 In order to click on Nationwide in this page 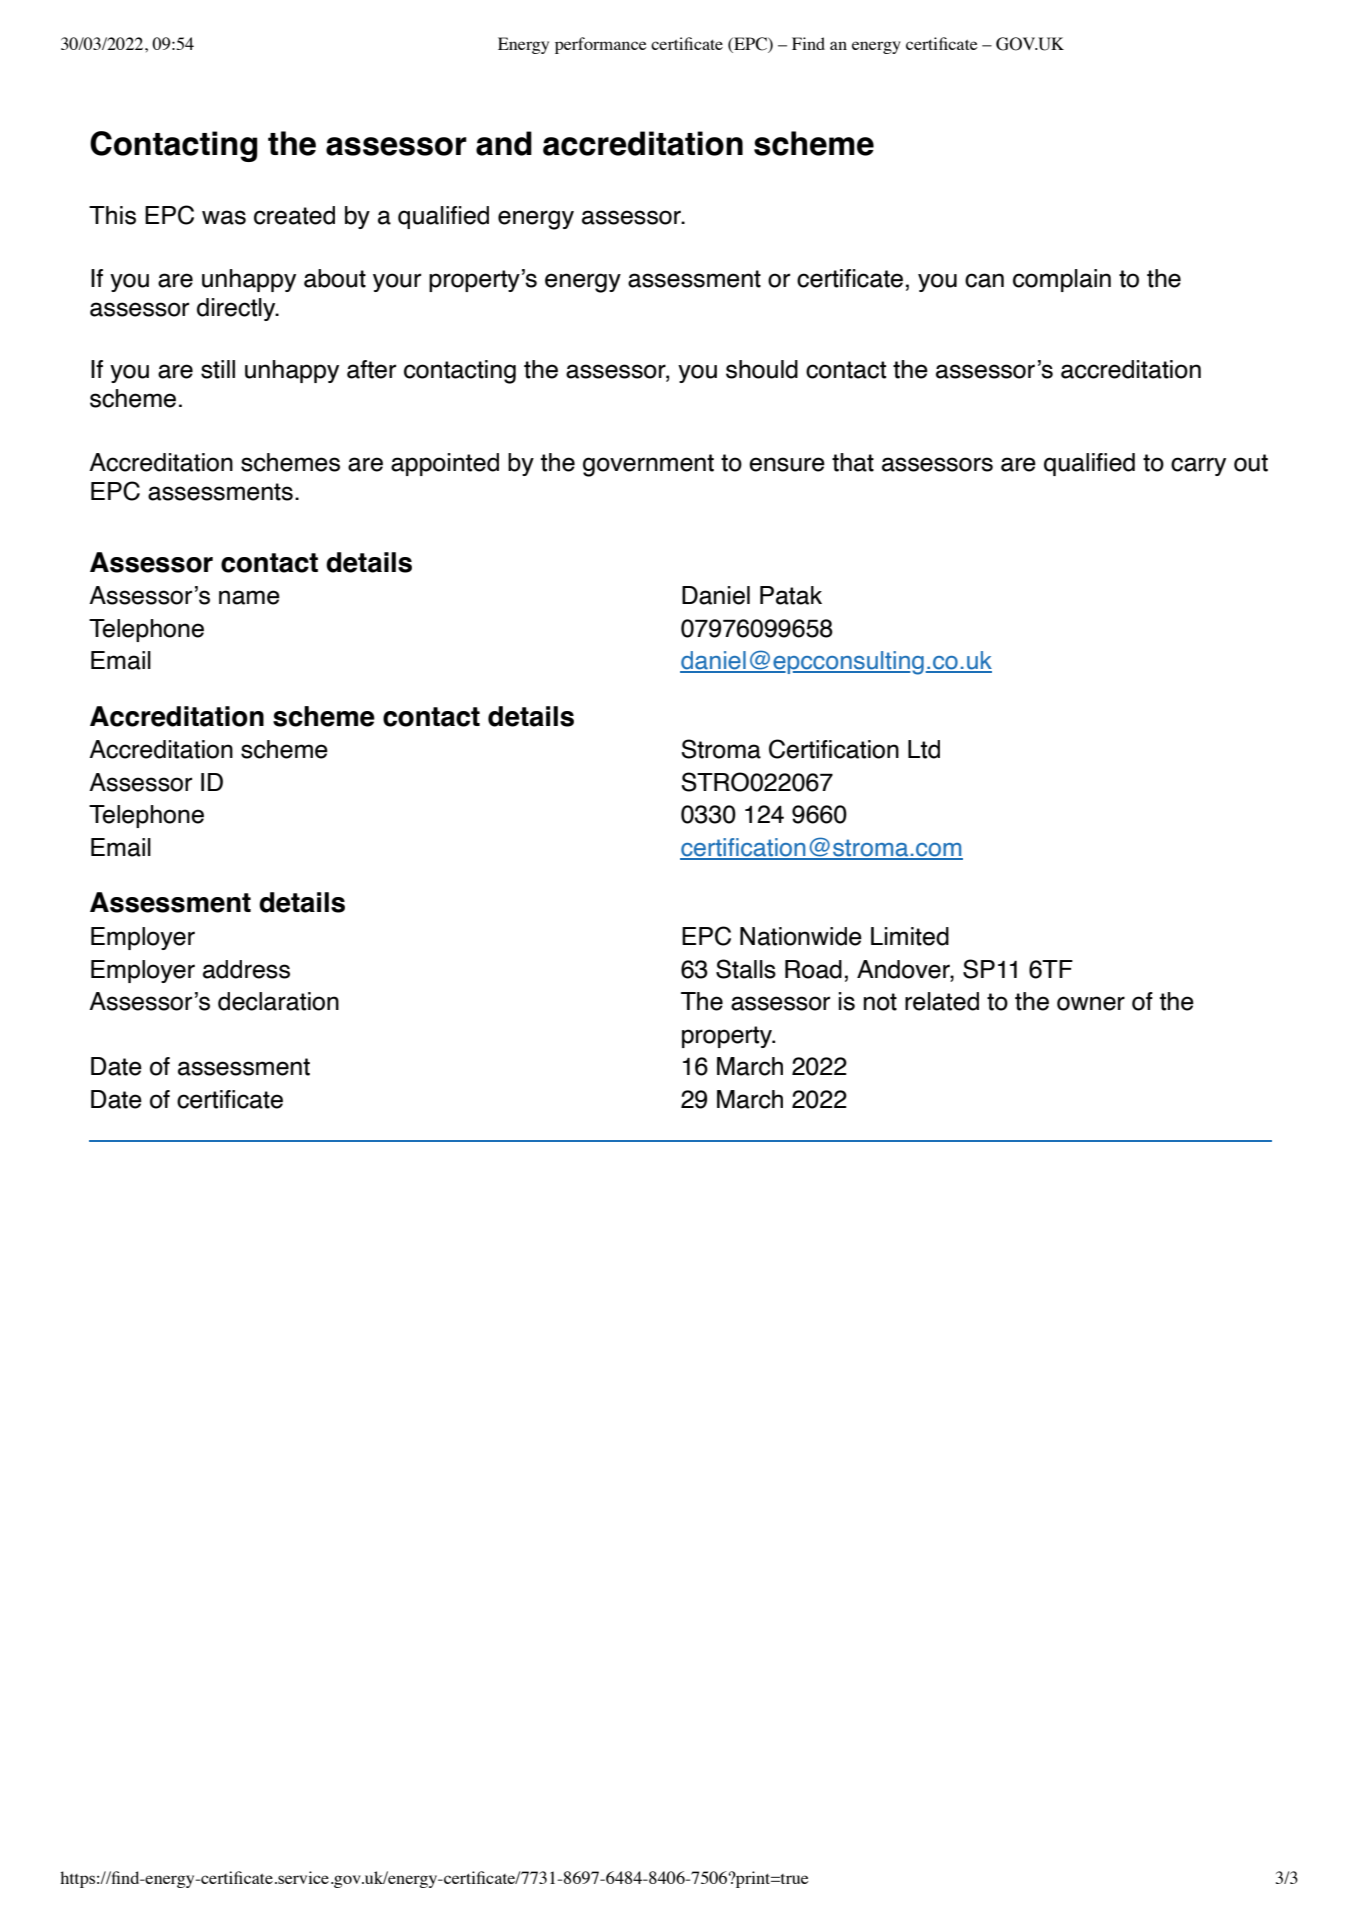, I will do `click(801, 936)`.
